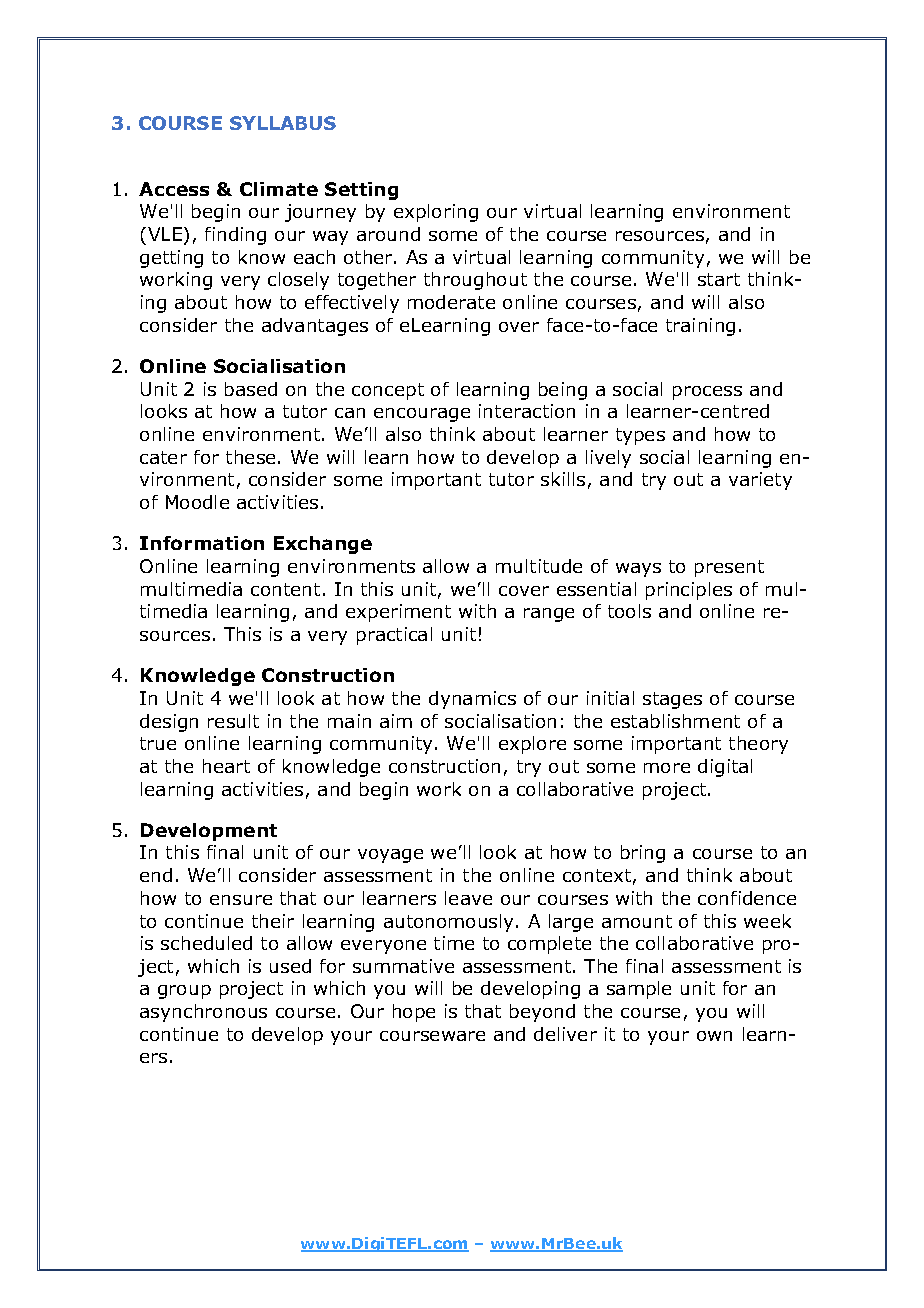  Describe the element at coordinates (283, 123) in the document. I see `SYLLABUS` at that location.
